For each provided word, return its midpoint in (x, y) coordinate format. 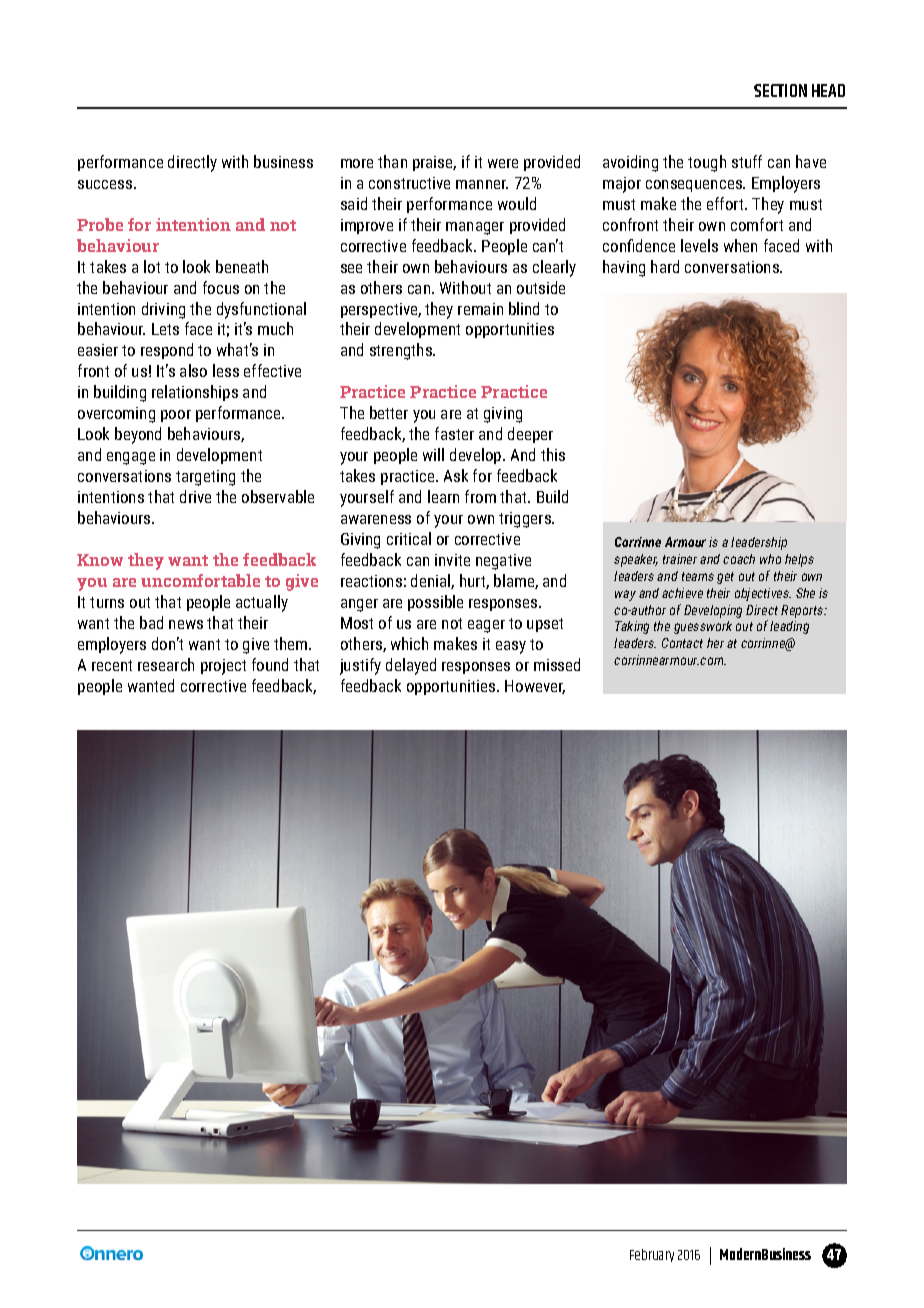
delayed (411, 666)
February (652, 1255)
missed (557, 664)
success (106, 184)
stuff (747, 161)
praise (434, 163)
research (166, 664)
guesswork (703, 627)
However (535, 687)
